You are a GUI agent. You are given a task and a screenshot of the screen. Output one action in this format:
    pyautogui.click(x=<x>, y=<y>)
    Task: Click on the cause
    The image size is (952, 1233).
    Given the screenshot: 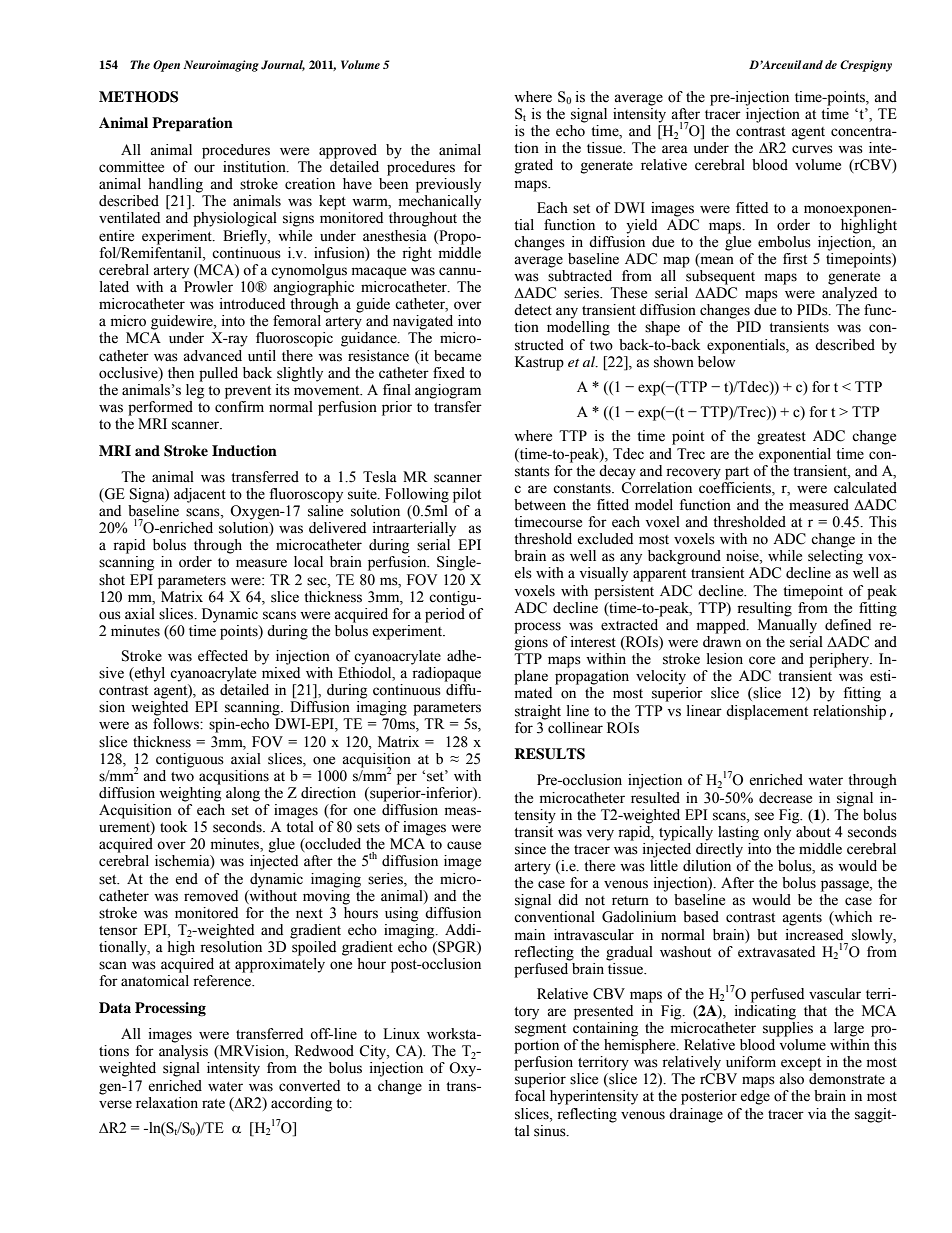 What is the action you would take?
    pyautogui.click(x=464, y=845)
